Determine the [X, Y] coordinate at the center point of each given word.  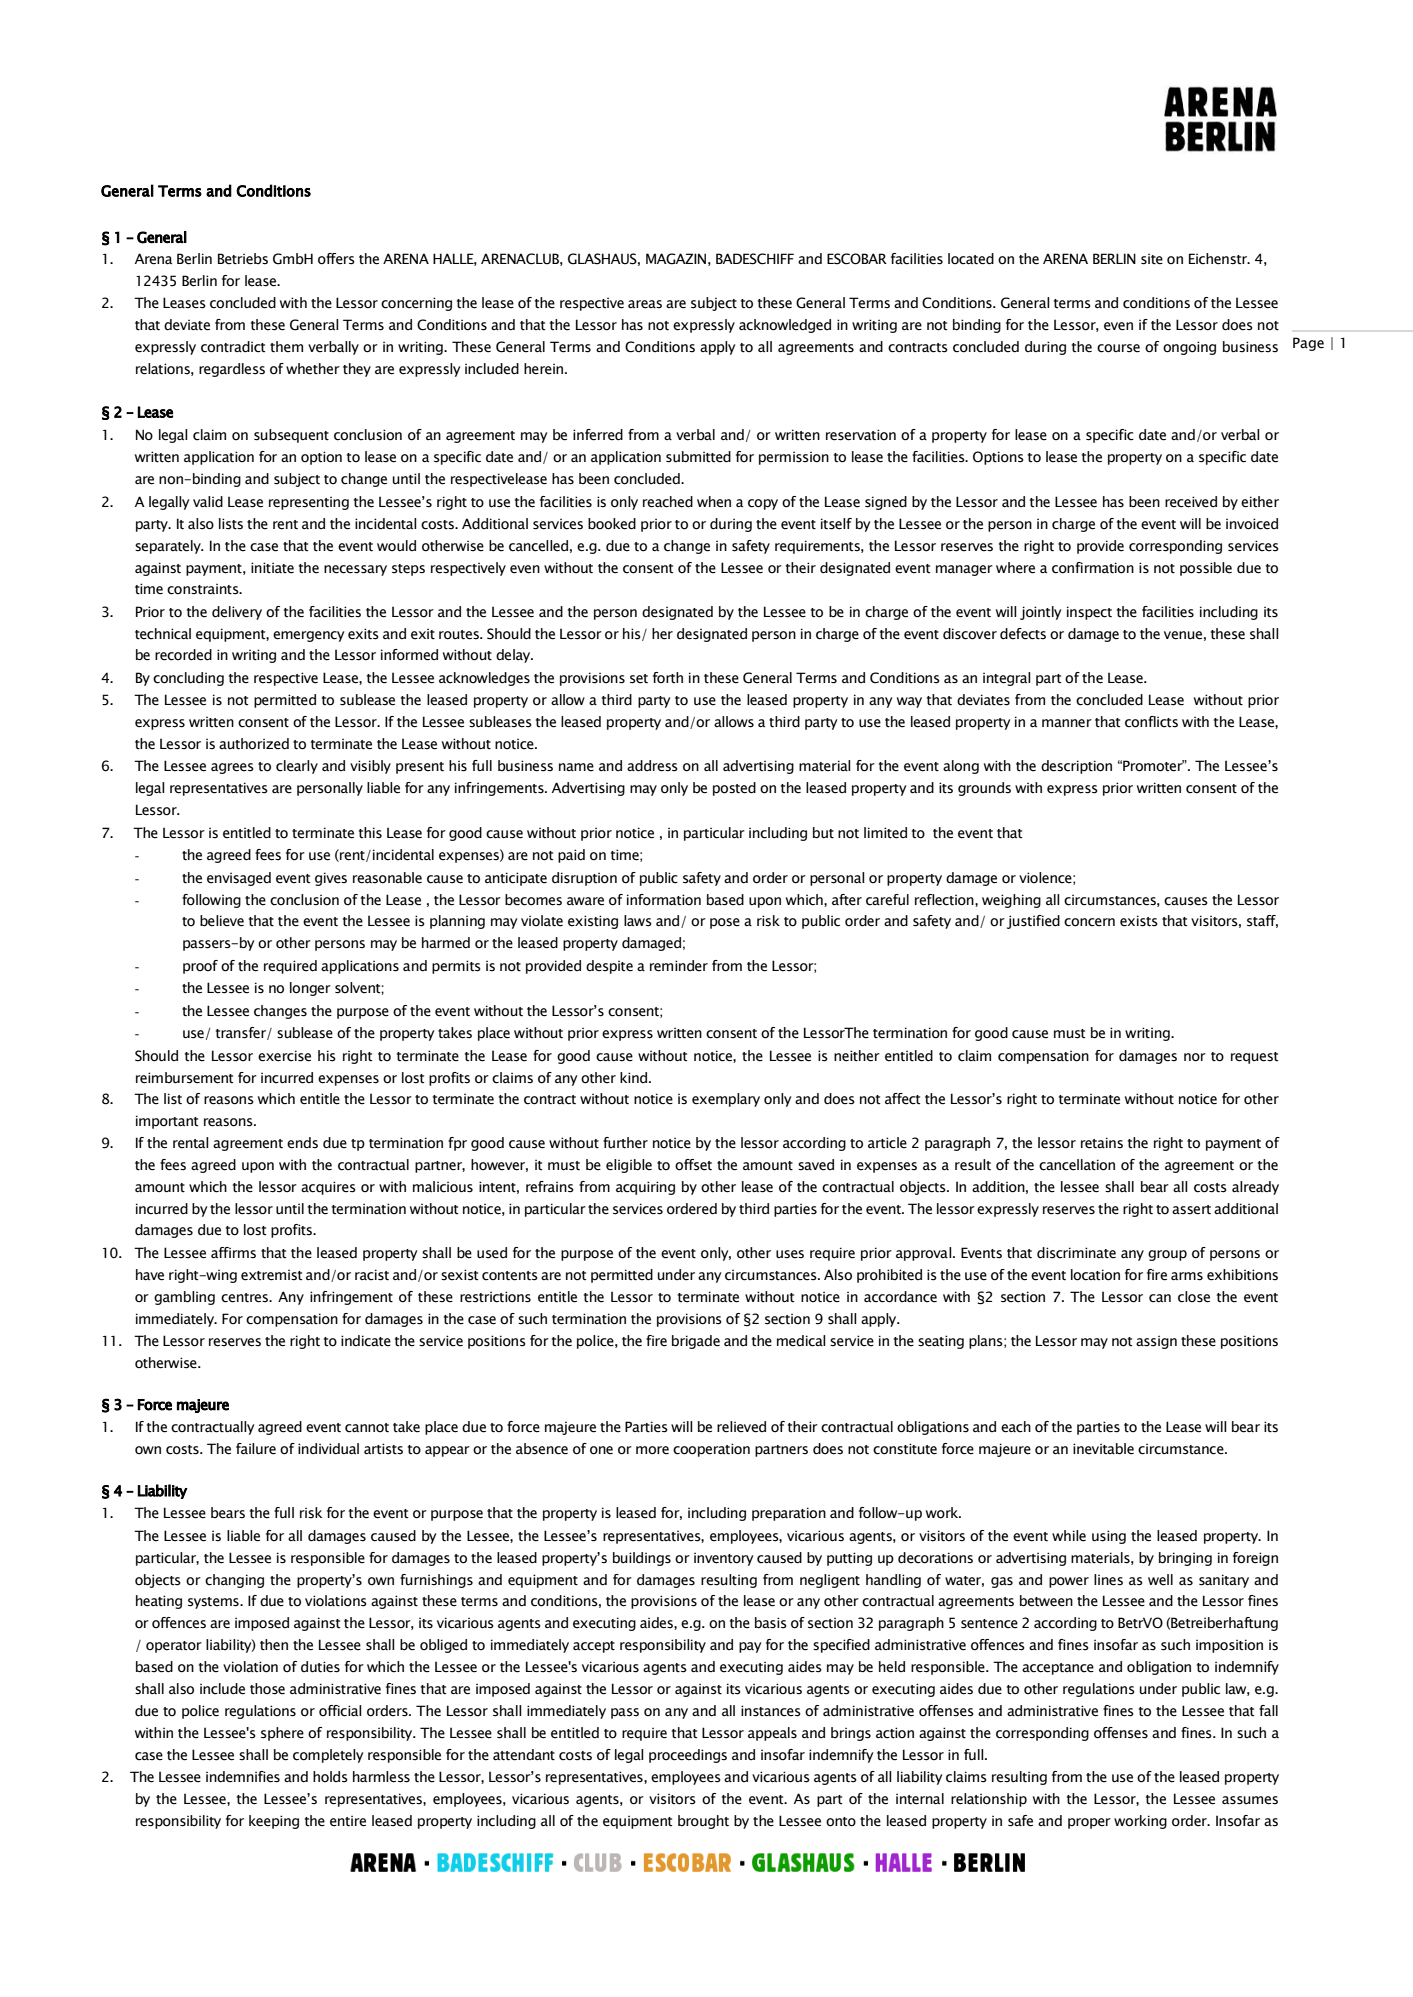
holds [330, 1777]
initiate [272, 568]
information [664, 900]
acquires [328, 1188]
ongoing [1189, 348]
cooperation [711, 1450]
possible [1206, 569]
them [286, 347]
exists [1139, 921]
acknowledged [785, 326]
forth [668, 677]
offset [693, 1165]
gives [331, 879]
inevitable [1103, 1449]
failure [256, 1449]
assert [1191, 1210]
